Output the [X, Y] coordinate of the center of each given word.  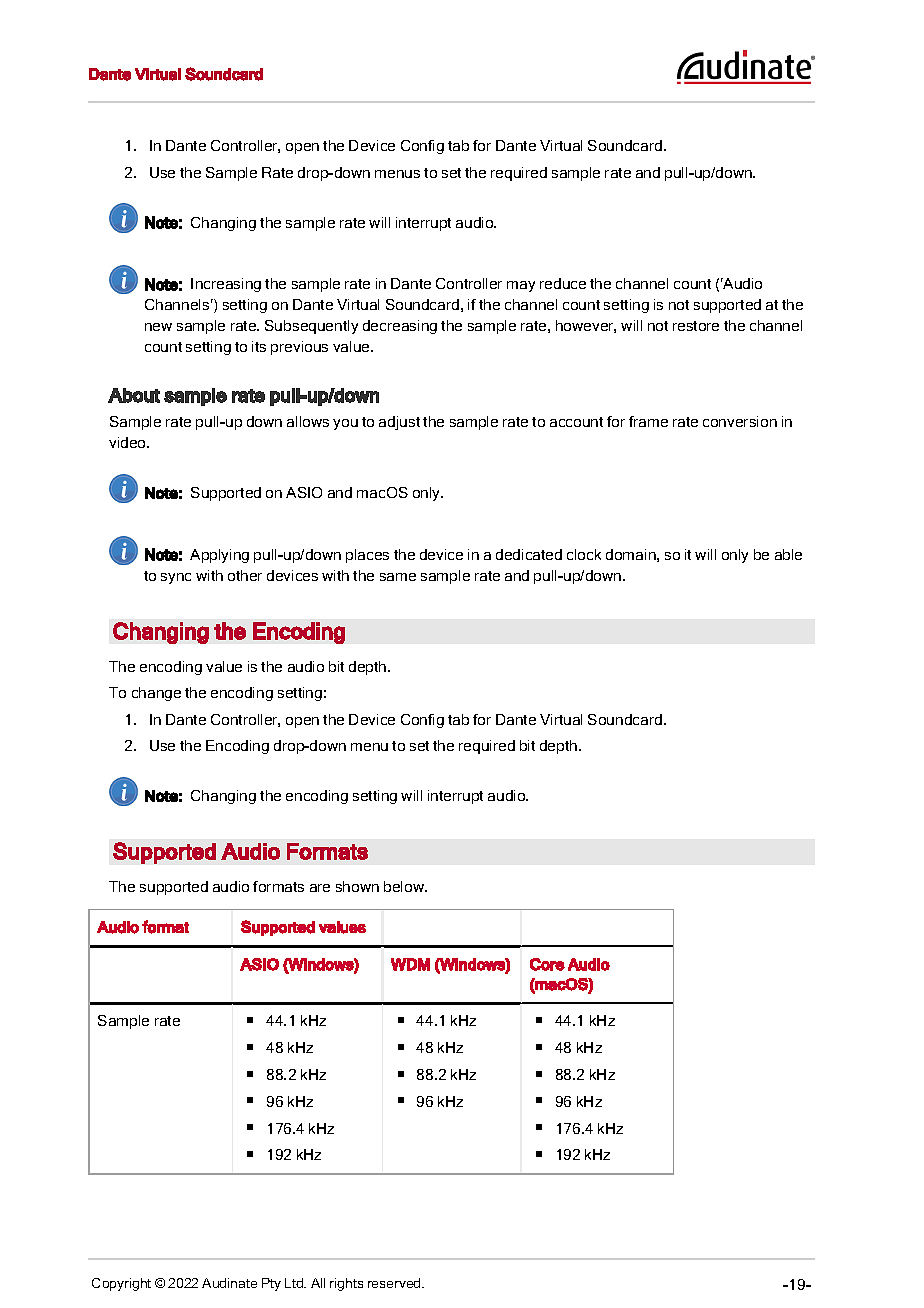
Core [547, 964]
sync [176, 578]
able [788, 554]
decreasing [400, 327]
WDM [410, 964]
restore [696, 326]
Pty [271, 1284]
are [320, 888]
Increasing [226, 285]
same [398, 577]
